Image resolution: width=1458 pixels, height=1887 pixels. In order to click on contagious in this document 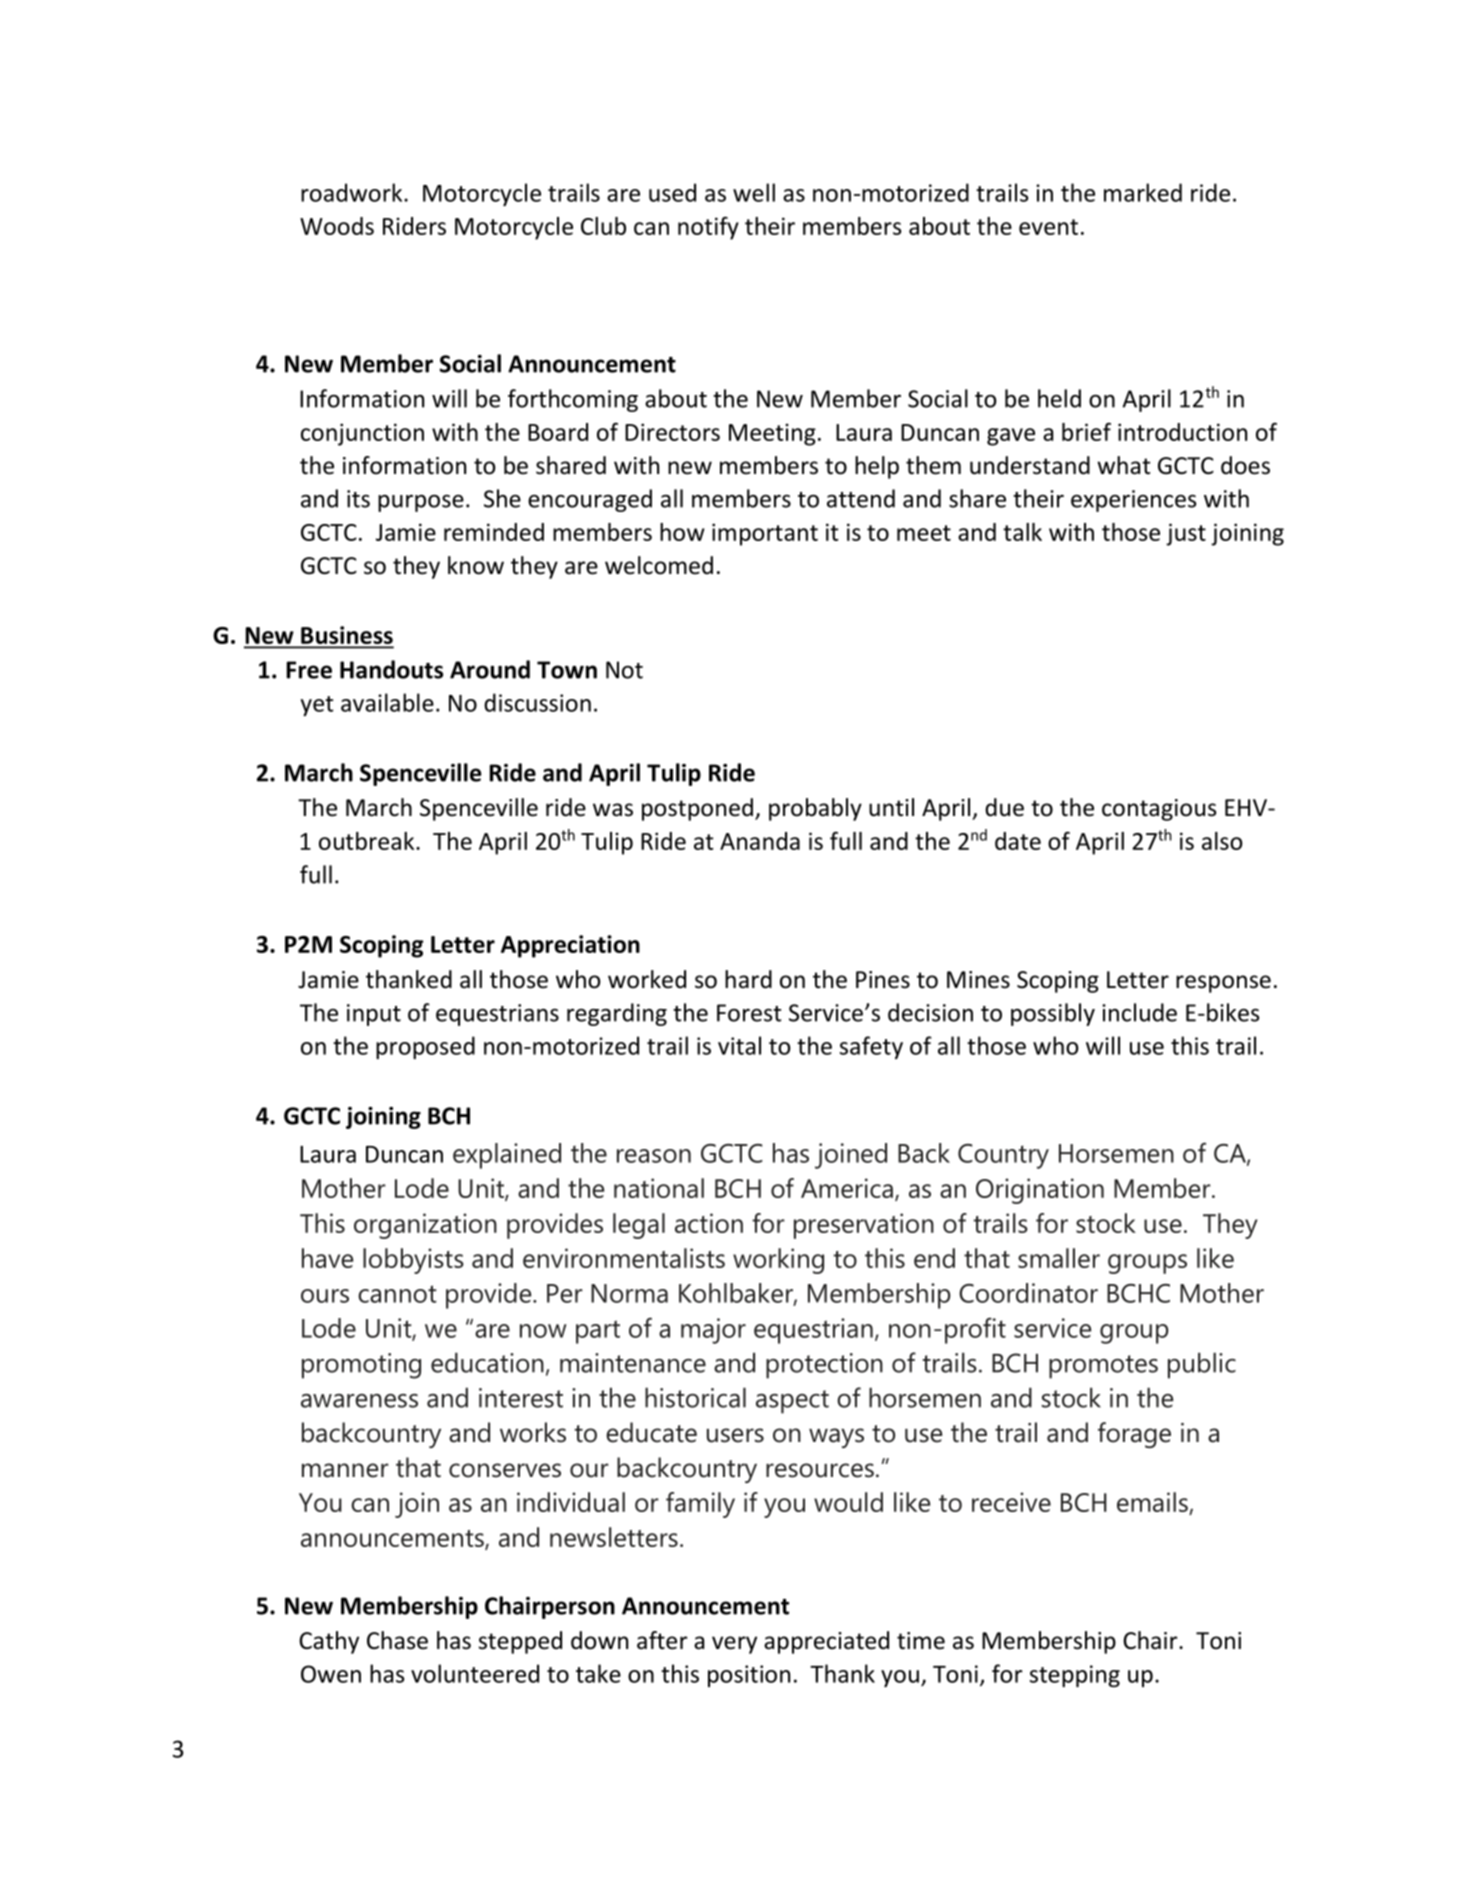, I will do `click(1159, 810)`.
